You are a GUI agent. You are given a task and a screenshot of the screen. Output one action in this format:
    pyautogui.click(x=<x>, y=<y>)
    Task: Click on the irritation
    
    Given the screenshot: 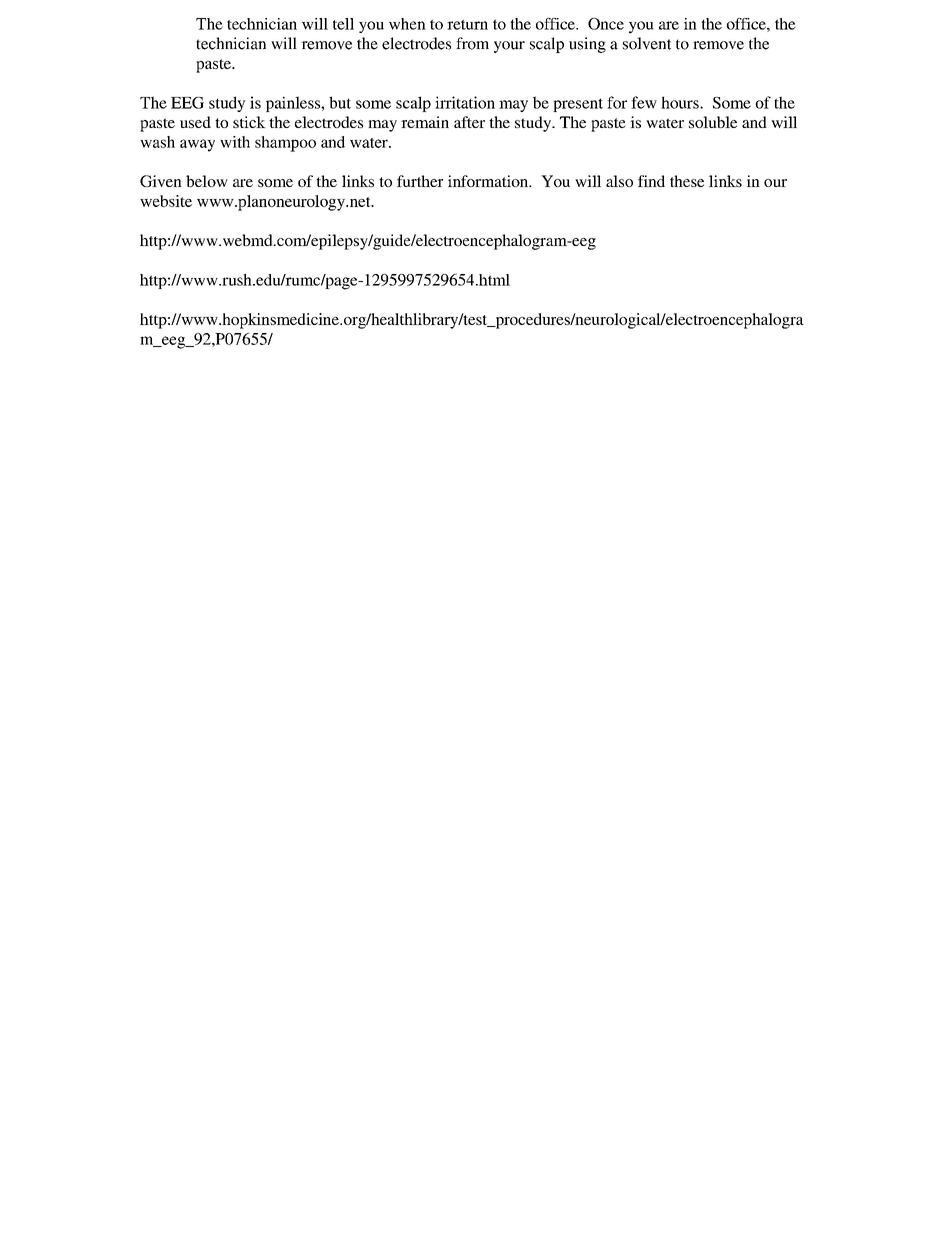 What is the action you would take?
    pyautogui.click(x=465, y=102)
